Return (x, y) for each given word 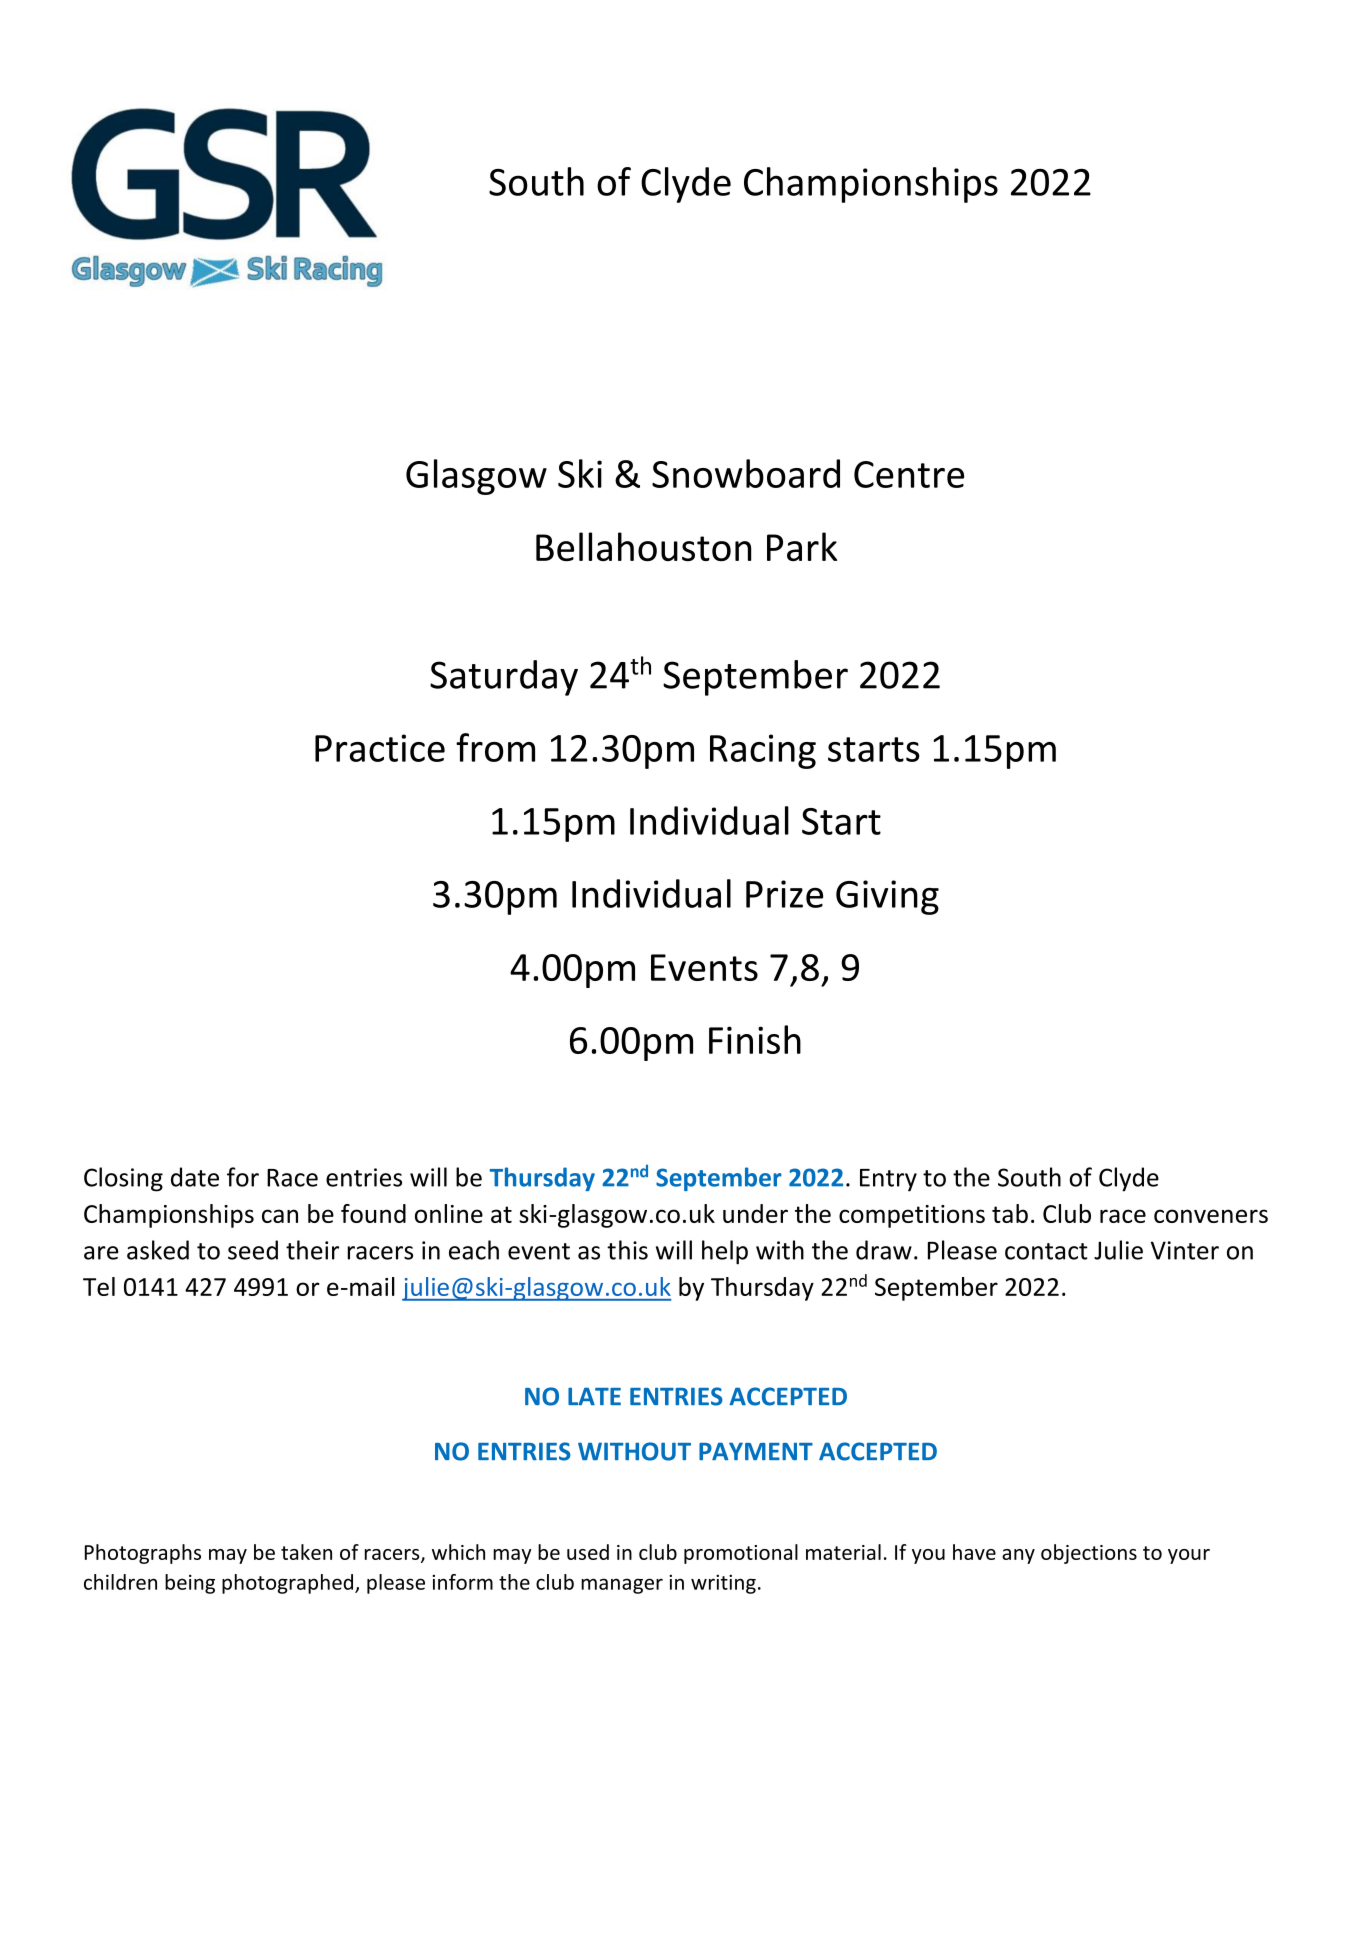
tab (1010, 1213)
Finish (755, 1039)
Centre (909, 474)
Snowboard (746, 473)
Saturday (504, 678)
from (495, 747)
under (755, 1213)
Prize (784, 894)
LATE (594, 1396)
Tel (99, 1286)
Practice (380, 748)
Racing (763, 751)
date (195, 1177)
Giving (887, 897)
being (190, 1584)
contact (1046, 1251)
